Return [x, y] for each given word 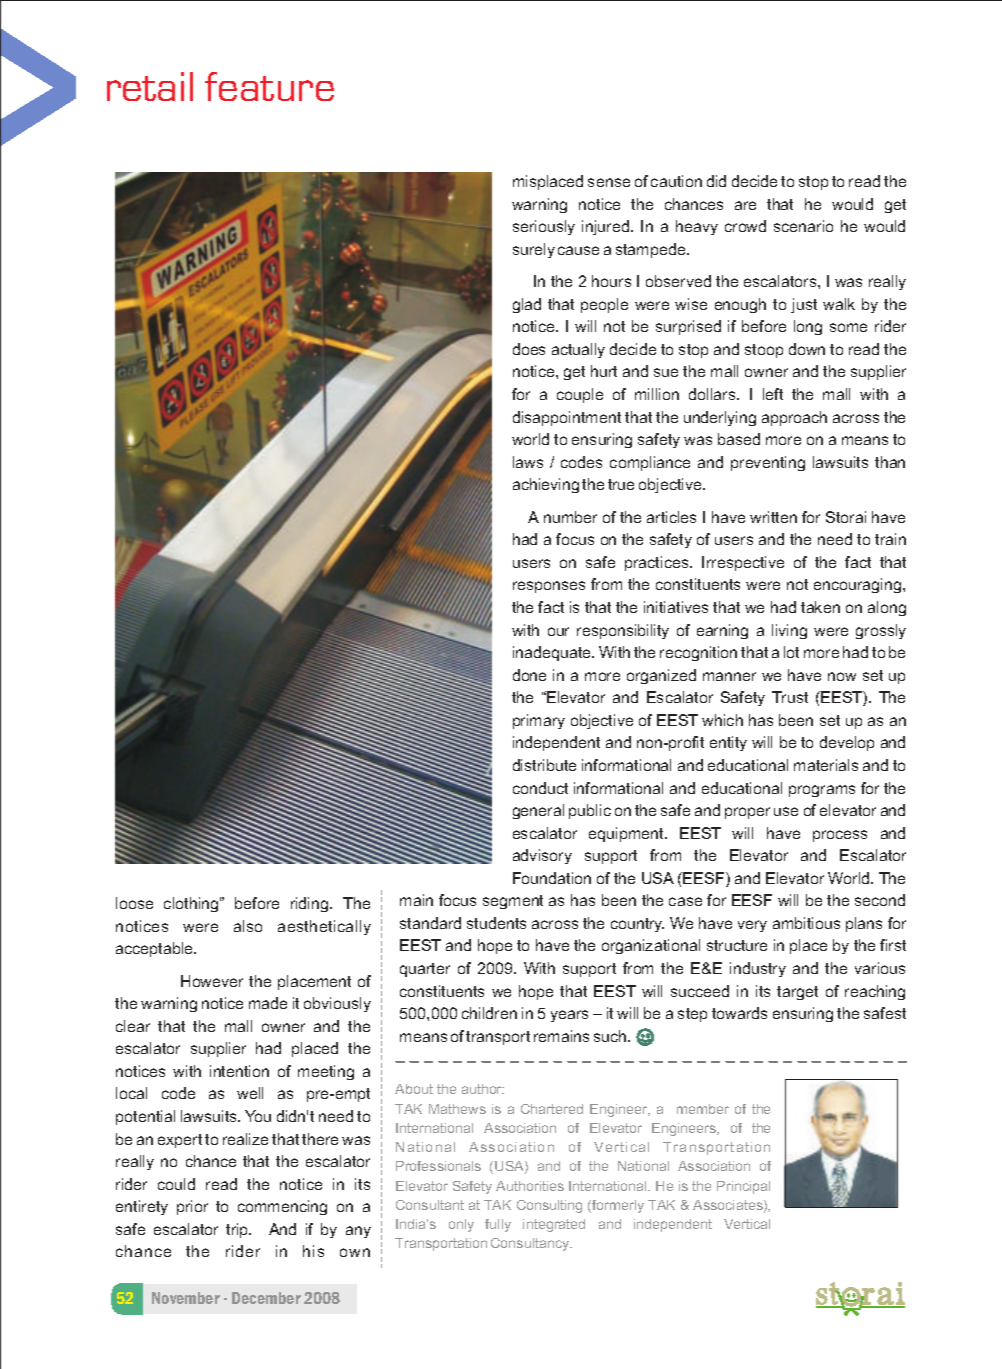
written [773, 517]
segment [513, 902]
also [248, 926]
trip [238, 1230]
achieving [546, 485]
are [745, 205]
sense [609, 182]
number [570, 517]
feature [269, 86]
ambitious [806, 923]
